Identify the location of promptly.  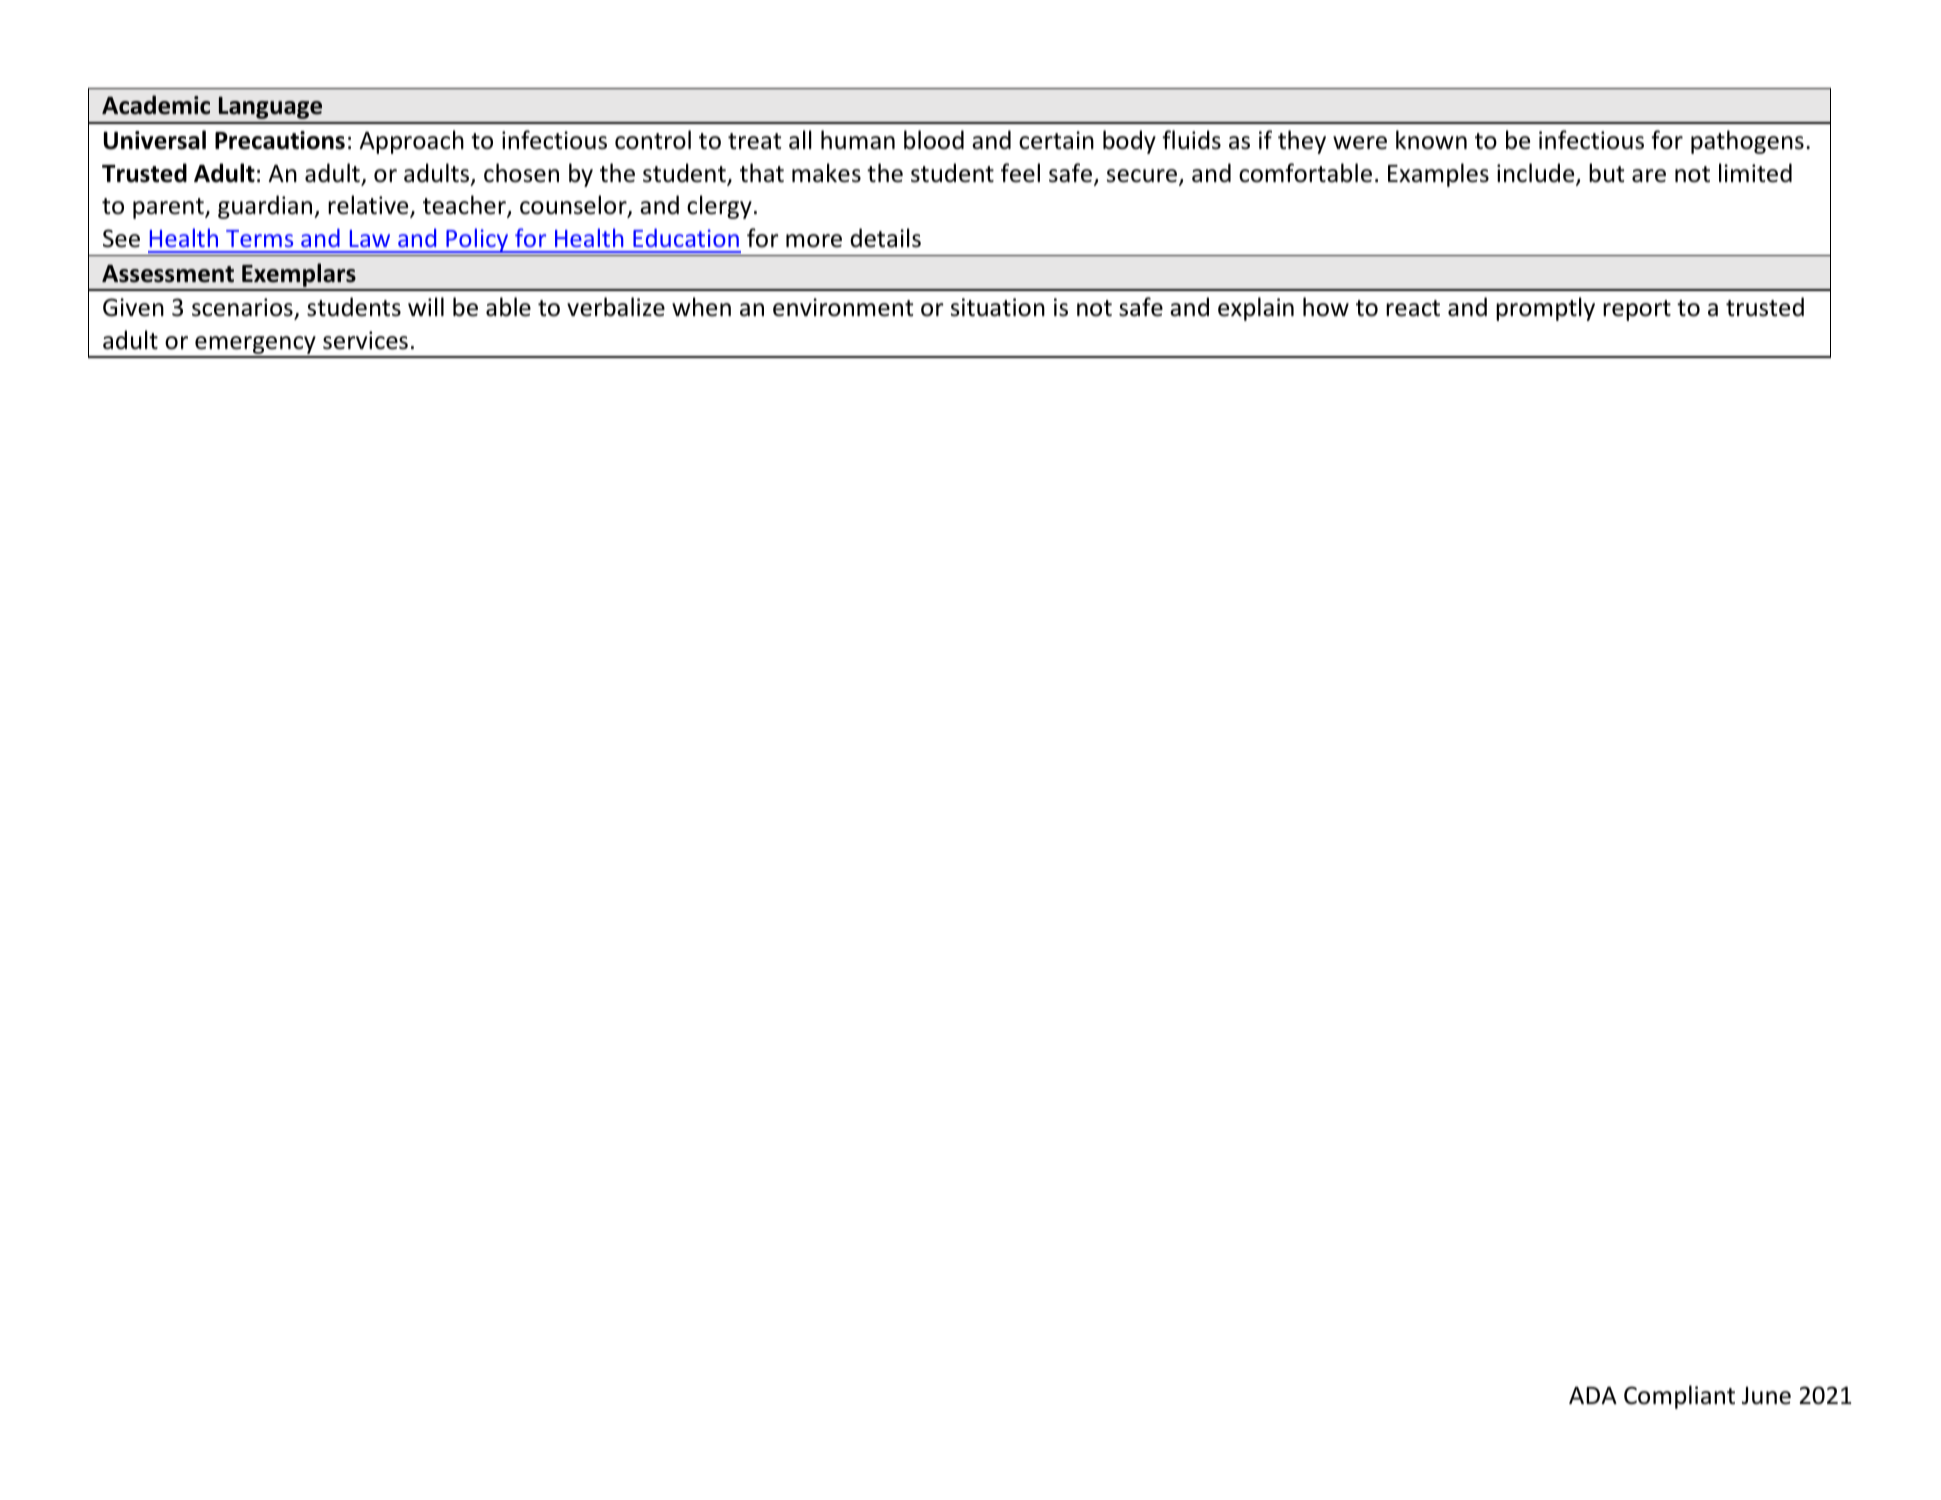
(1545, 309).
